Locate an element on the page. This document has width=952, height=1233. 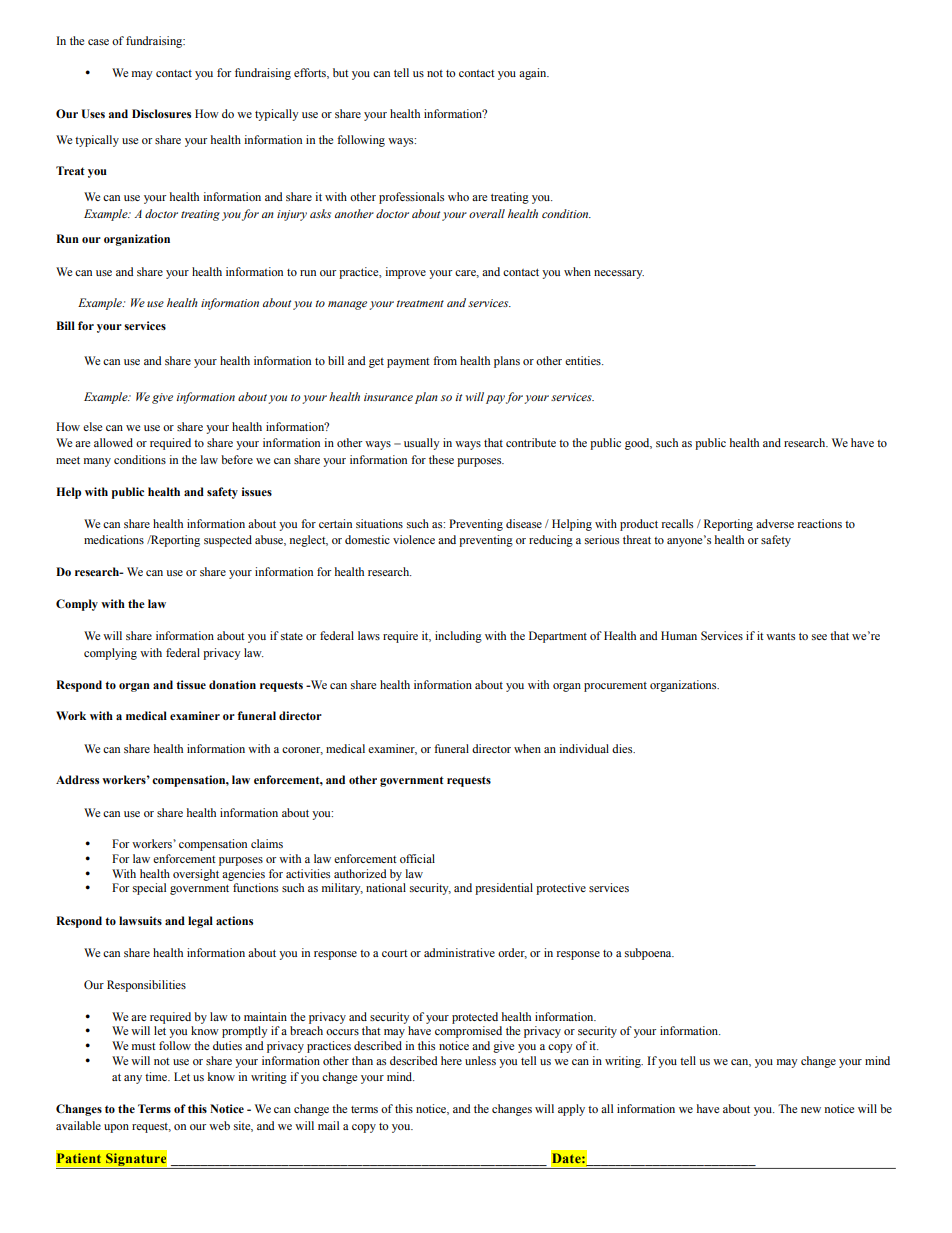
entities is located at coordinates (584, 360).
